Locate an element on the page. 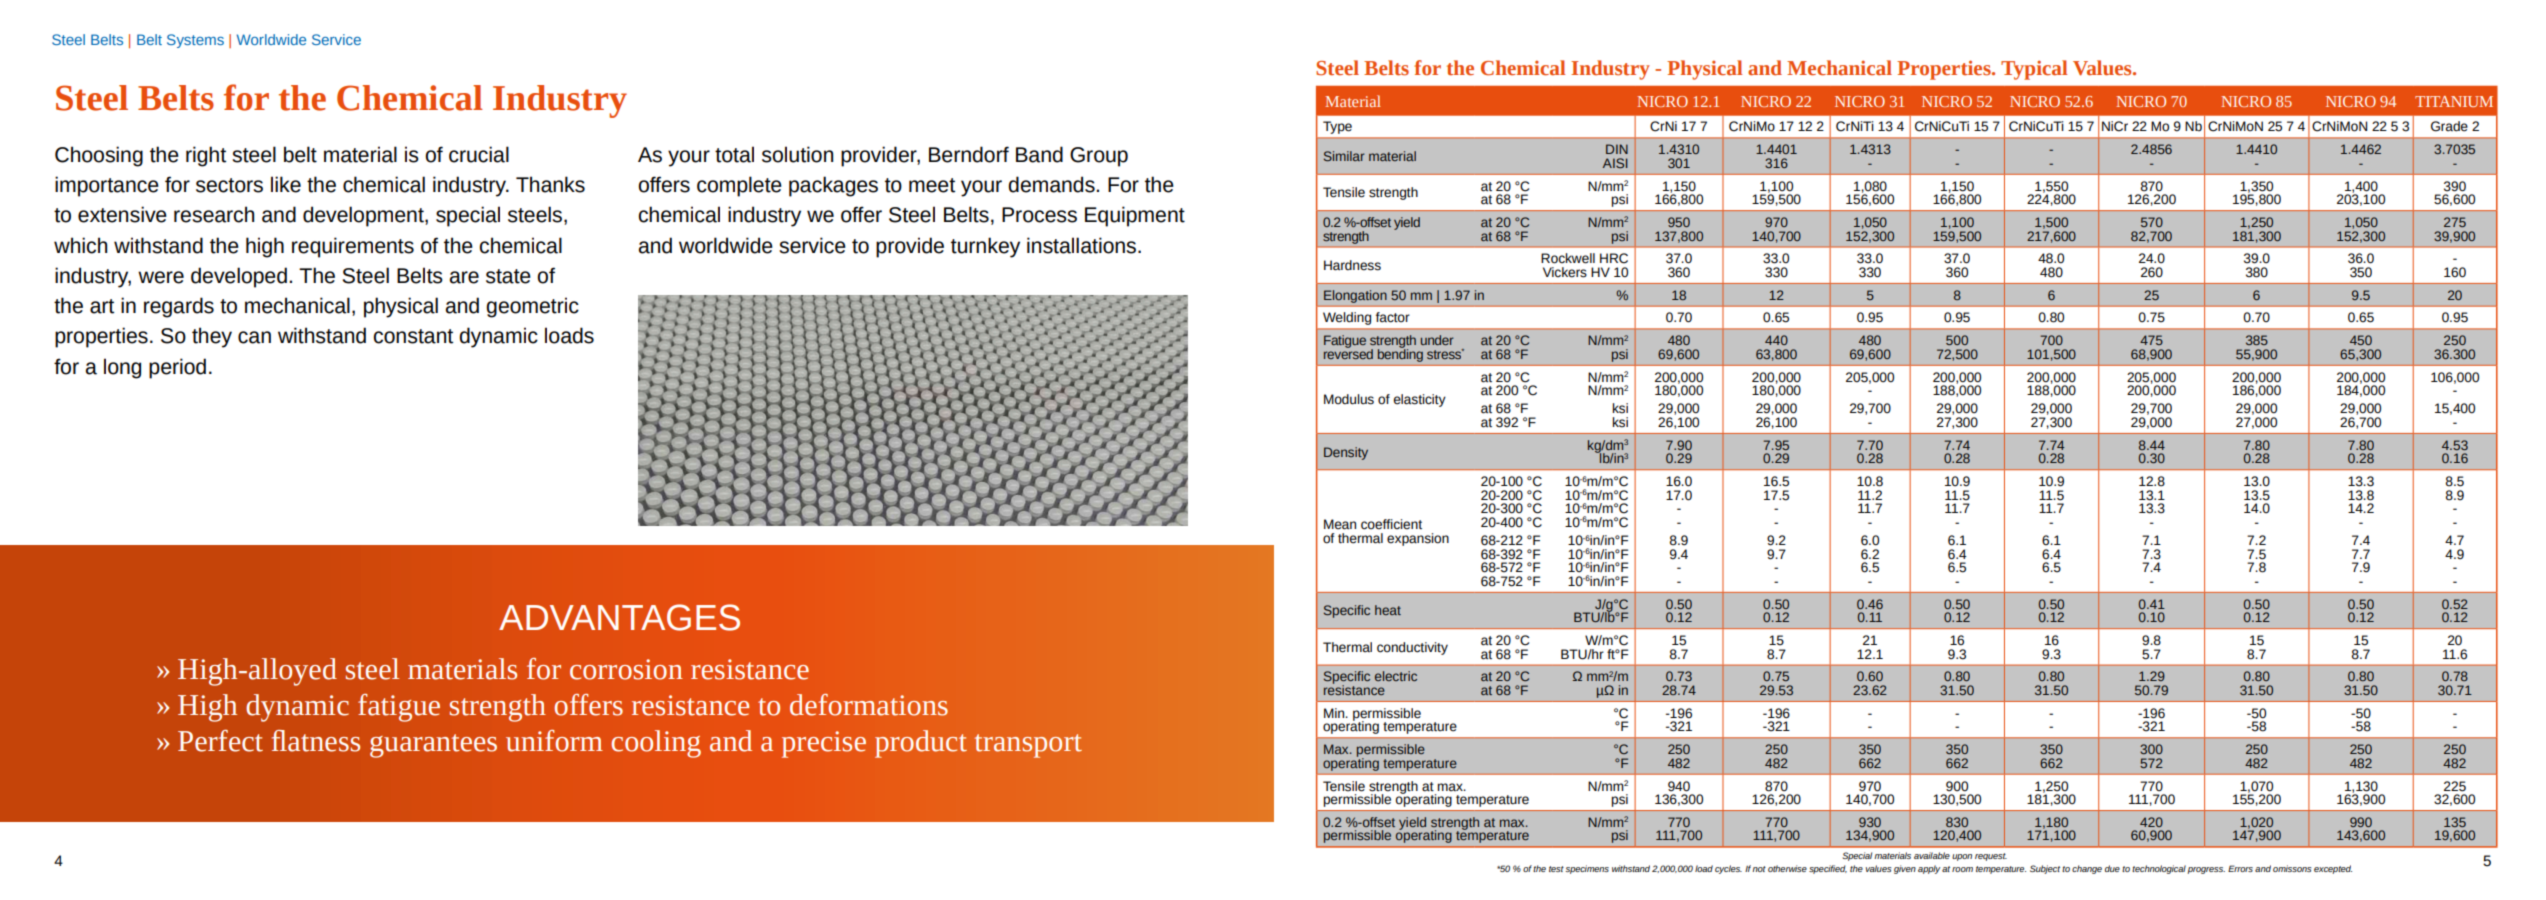 The width and height of the document is (2546, 900). guarantees is located at coordinates (433, 746).
